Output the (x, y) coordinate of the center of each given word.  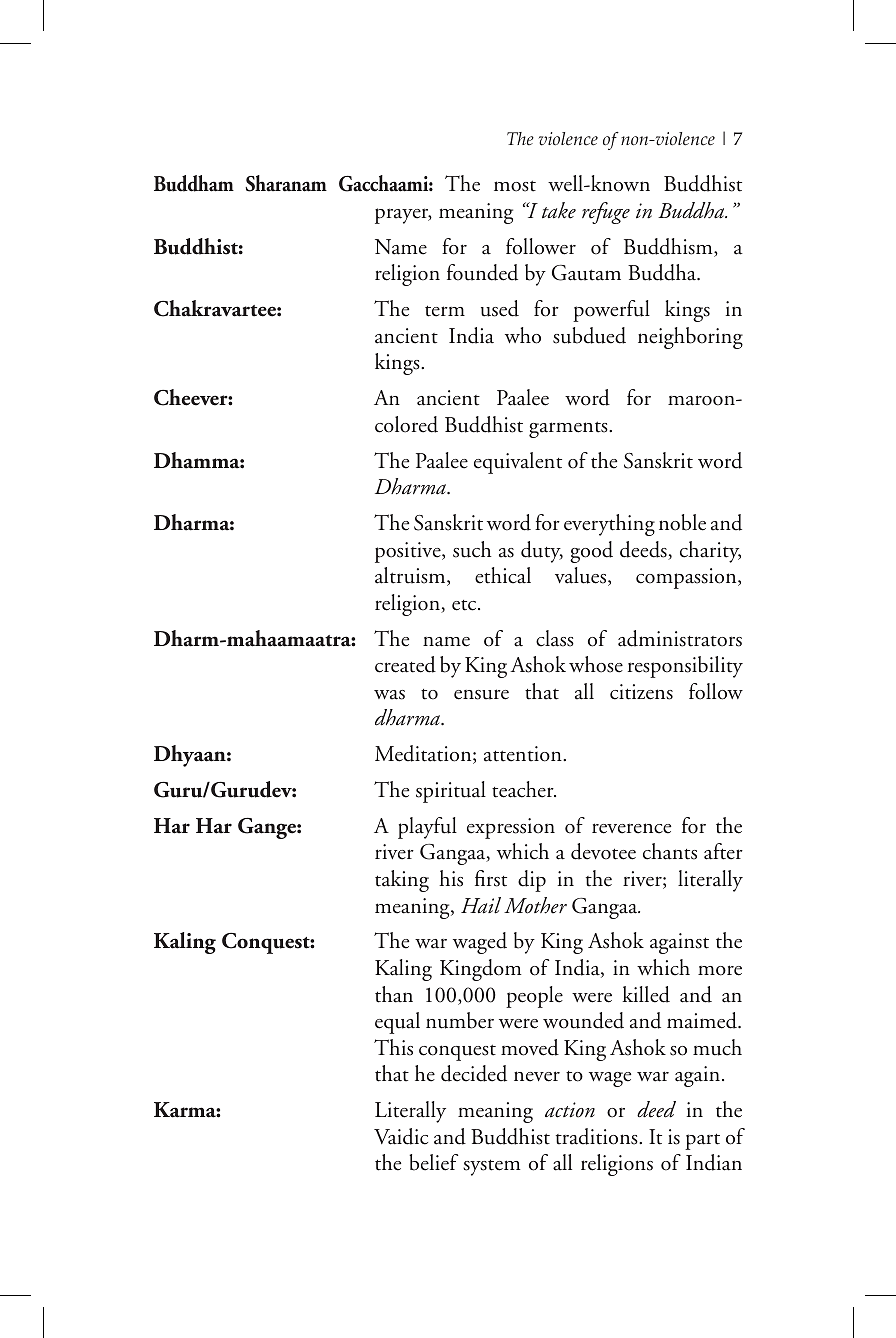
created (405, 664)
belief (433, 1162)
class (555, 638)
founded (482, 272)
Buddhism (669, 247)
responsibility (685, 667)
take (559, 210)
